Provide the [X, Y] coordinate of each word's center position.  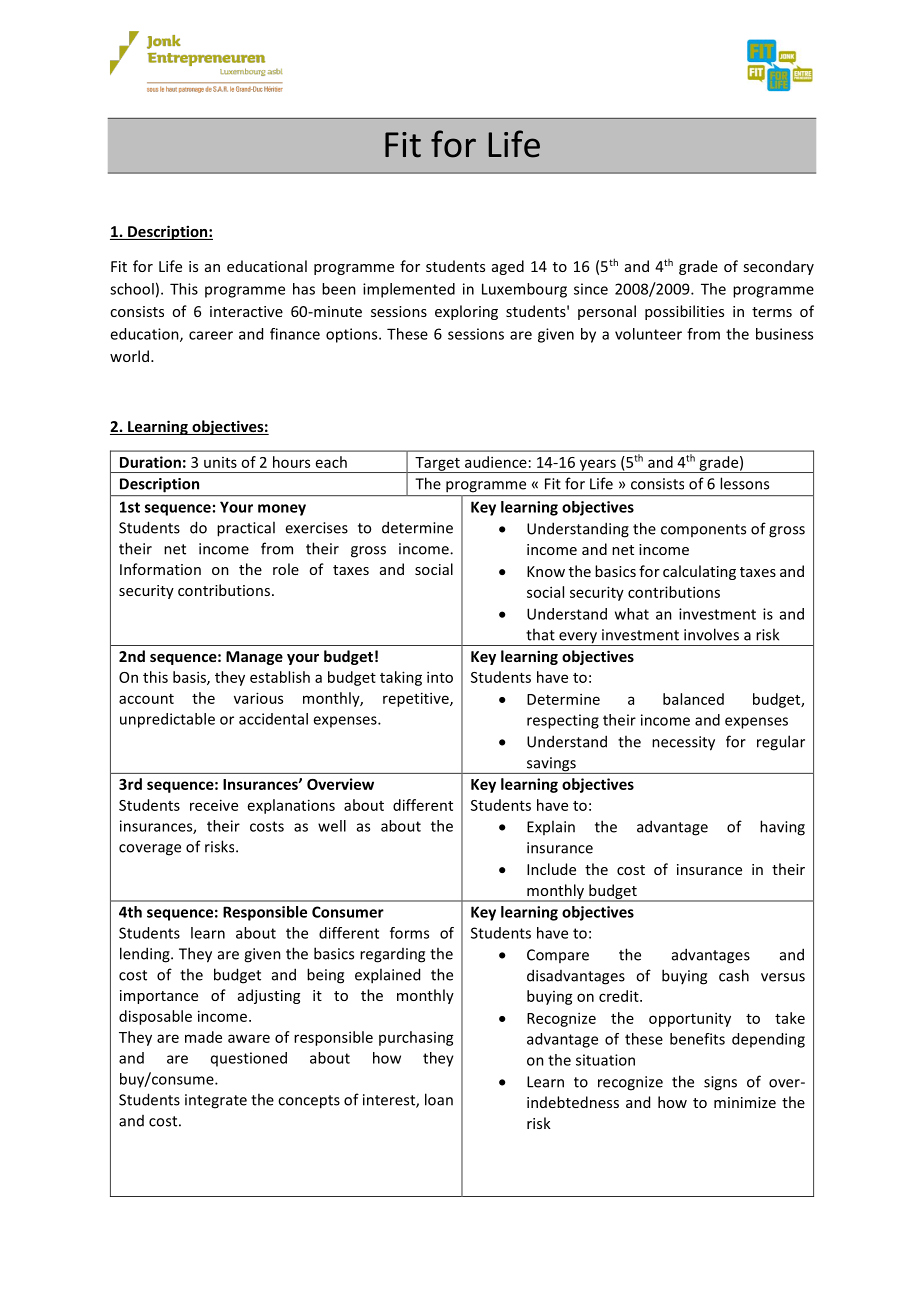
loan [439, 1099]
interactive [246, 311]
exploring [466, 312]
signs [720, 1083]
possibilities [684, 312]
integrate [216, 1101]
